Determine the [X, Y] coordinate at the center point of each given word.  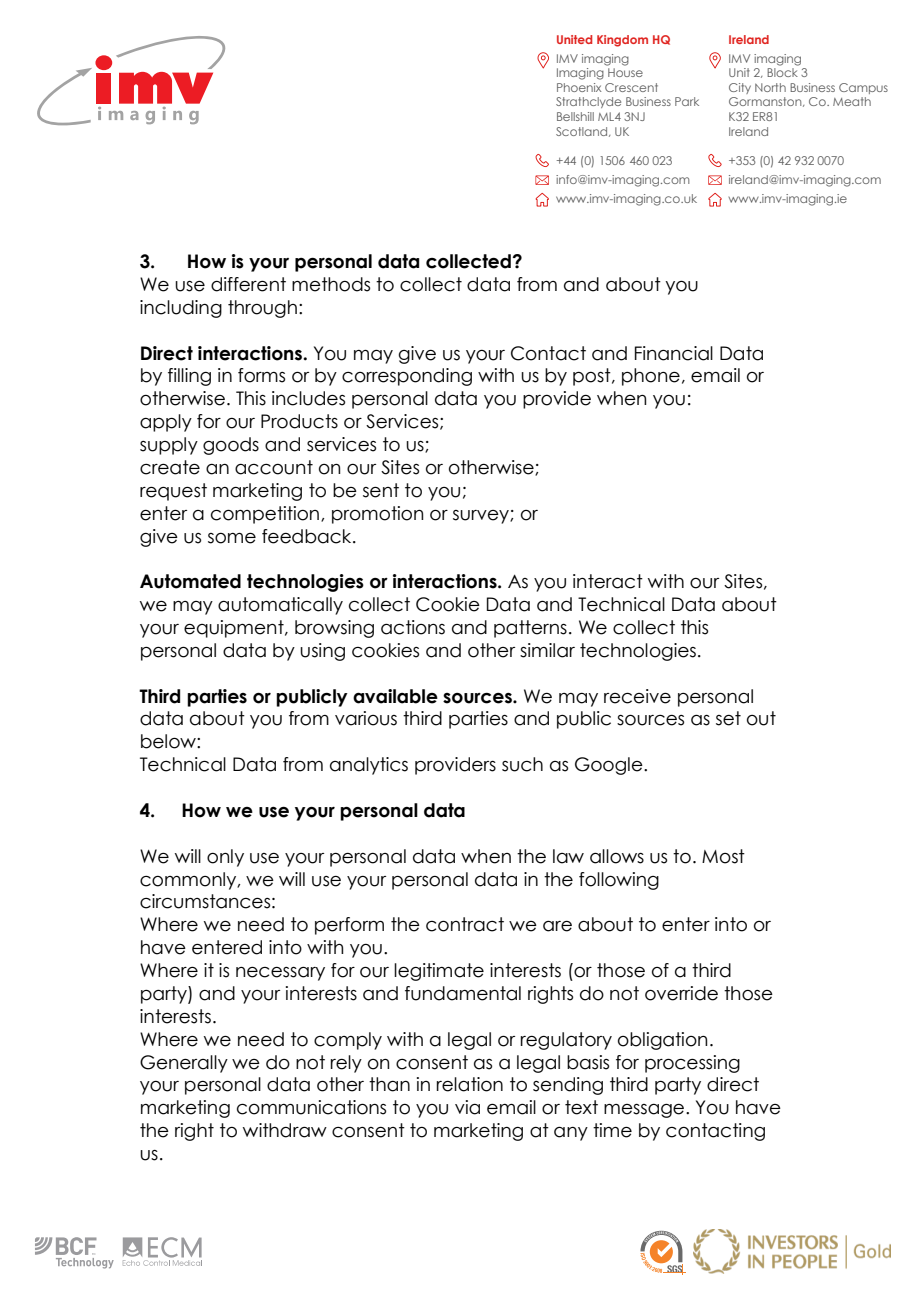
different [248, 284]
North [770, 87]
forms [261, 375]
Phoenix [579, 87]
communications [311, 1107]
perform [349, 926]
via [467, 1107]
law [568, 856]
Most [723, 856]
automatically [280, 606]
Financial [674, 353]
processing [692, 1064]
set [728, 718]
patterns [530, 629]
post [593, 377]
